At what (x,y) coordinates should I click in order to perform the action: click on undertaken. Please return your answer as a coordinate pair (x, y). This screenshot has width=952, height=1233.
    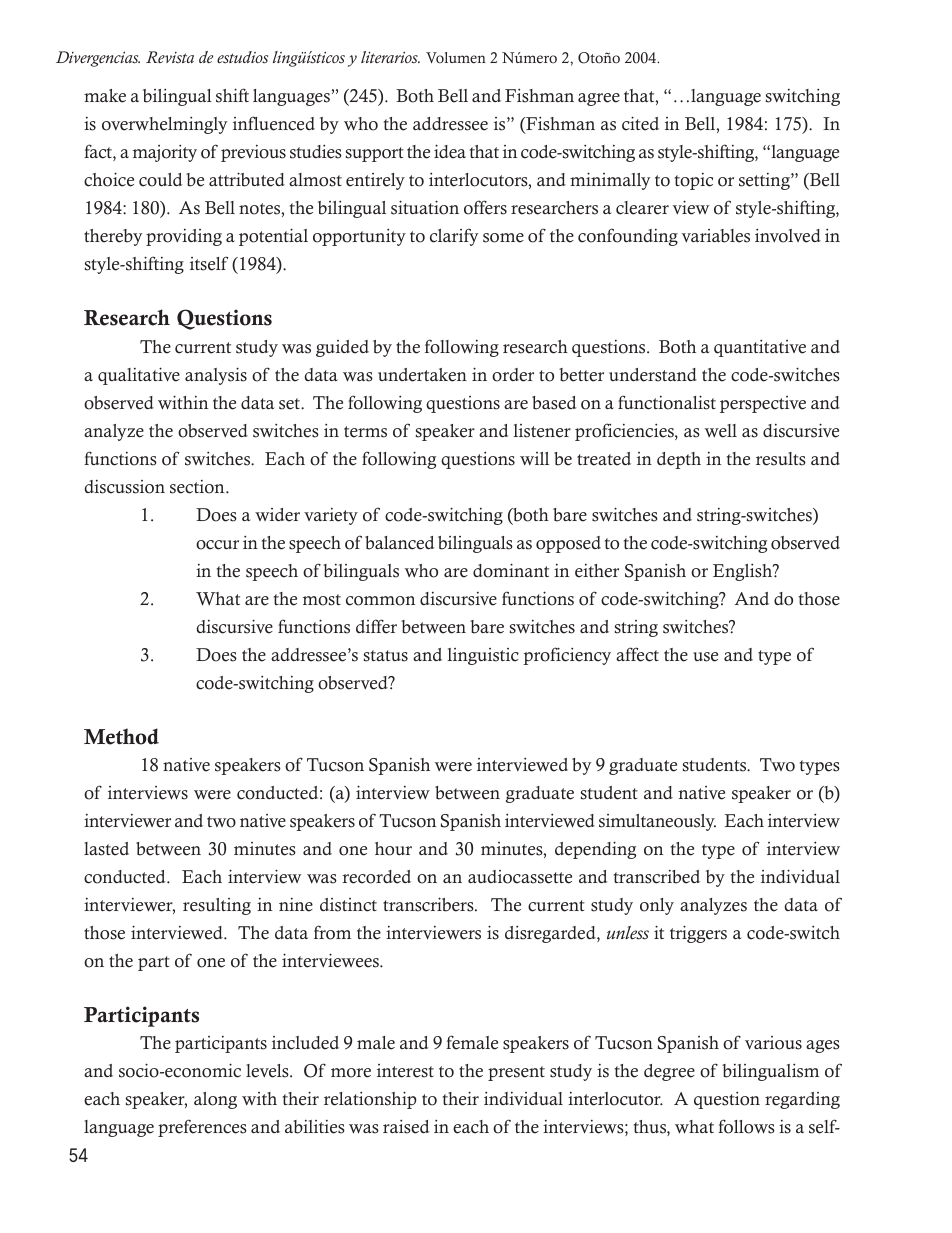
    Looking at the image, I should click on (422, 375).
